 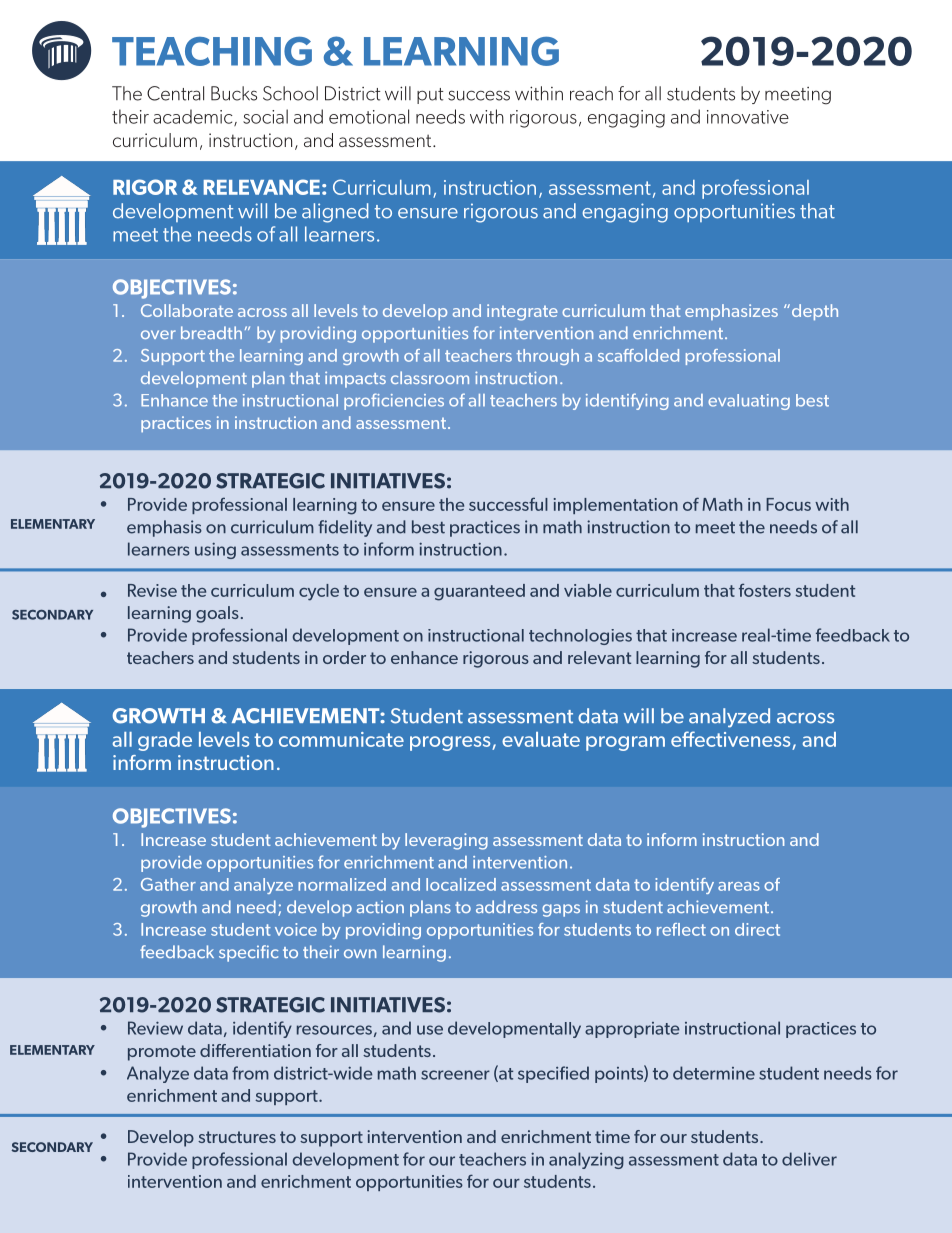 What do you see at coordinates (237, 1137) in the page?
I see `structures` at bounding box center [237, 1137].
